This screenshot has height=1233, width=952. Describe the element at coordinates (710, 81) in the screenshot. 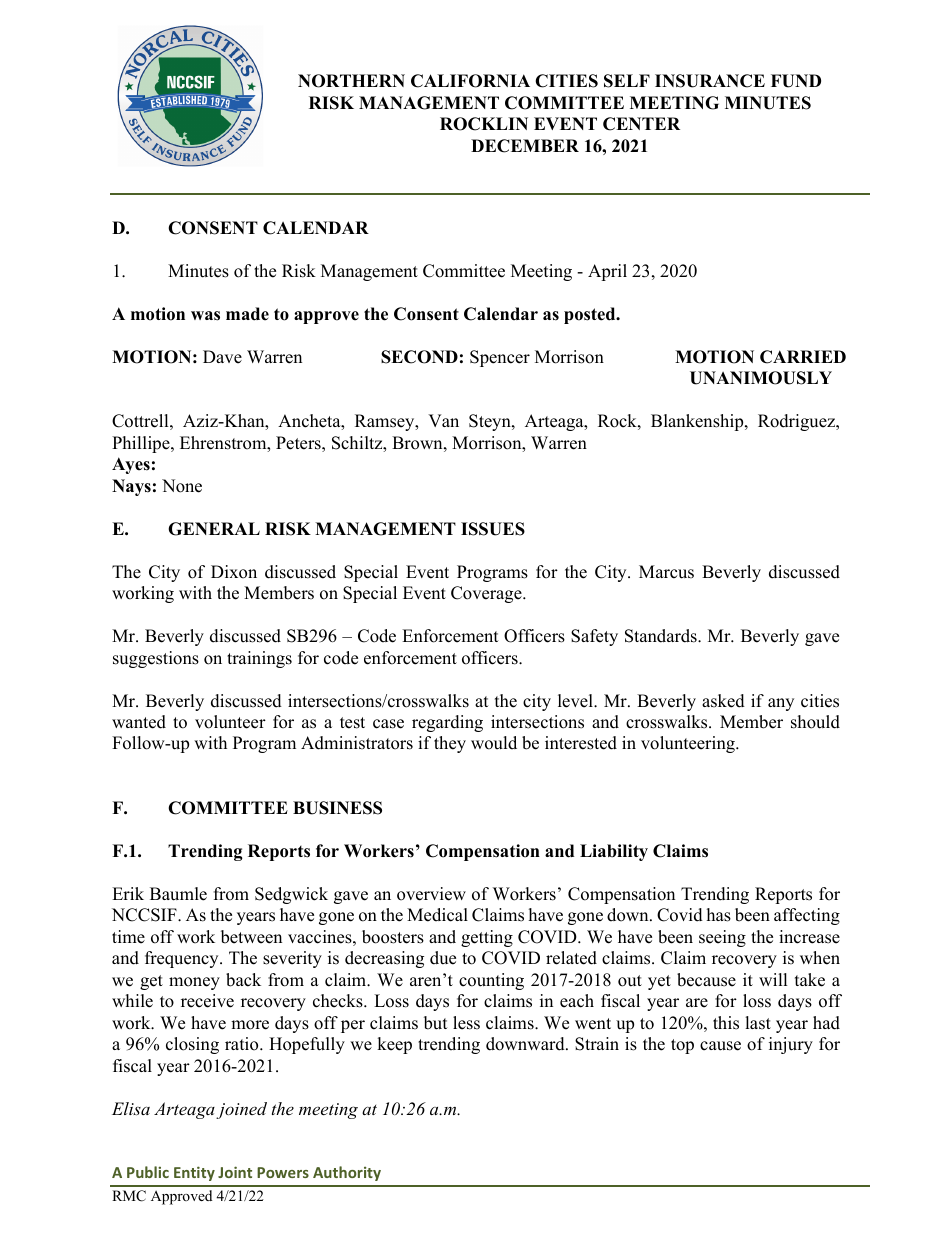

I see `INSURANCE` at that location.
